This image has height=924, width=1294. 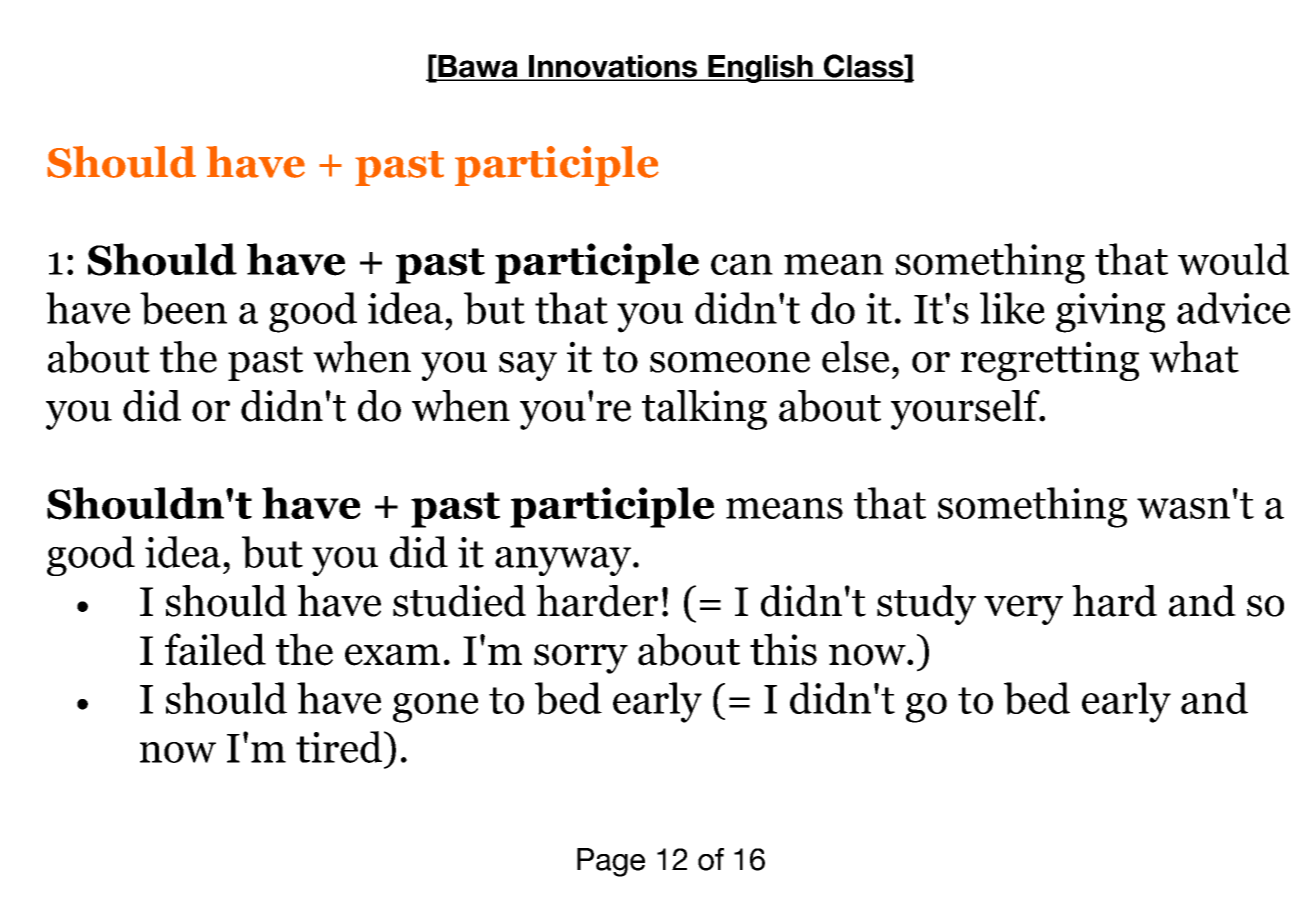 I want to click on talking, so click(x=704, y=410).
